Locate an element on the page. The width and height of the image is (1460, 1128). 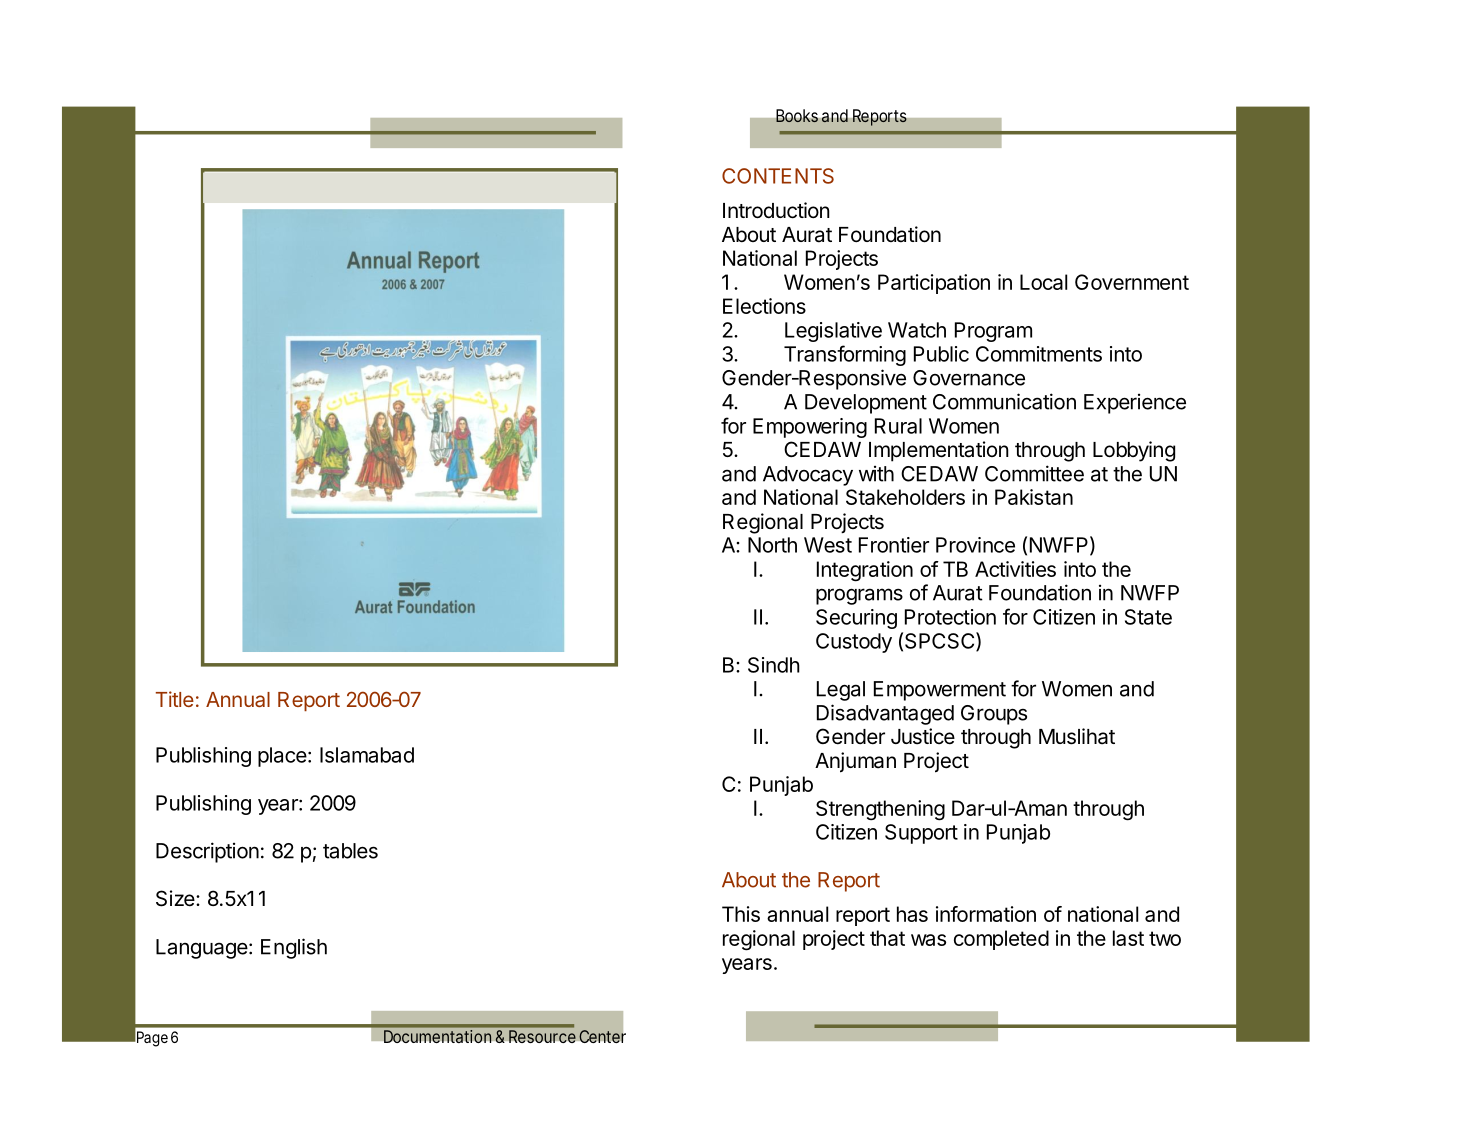
Sindh is located at coordinates (774, 665).
